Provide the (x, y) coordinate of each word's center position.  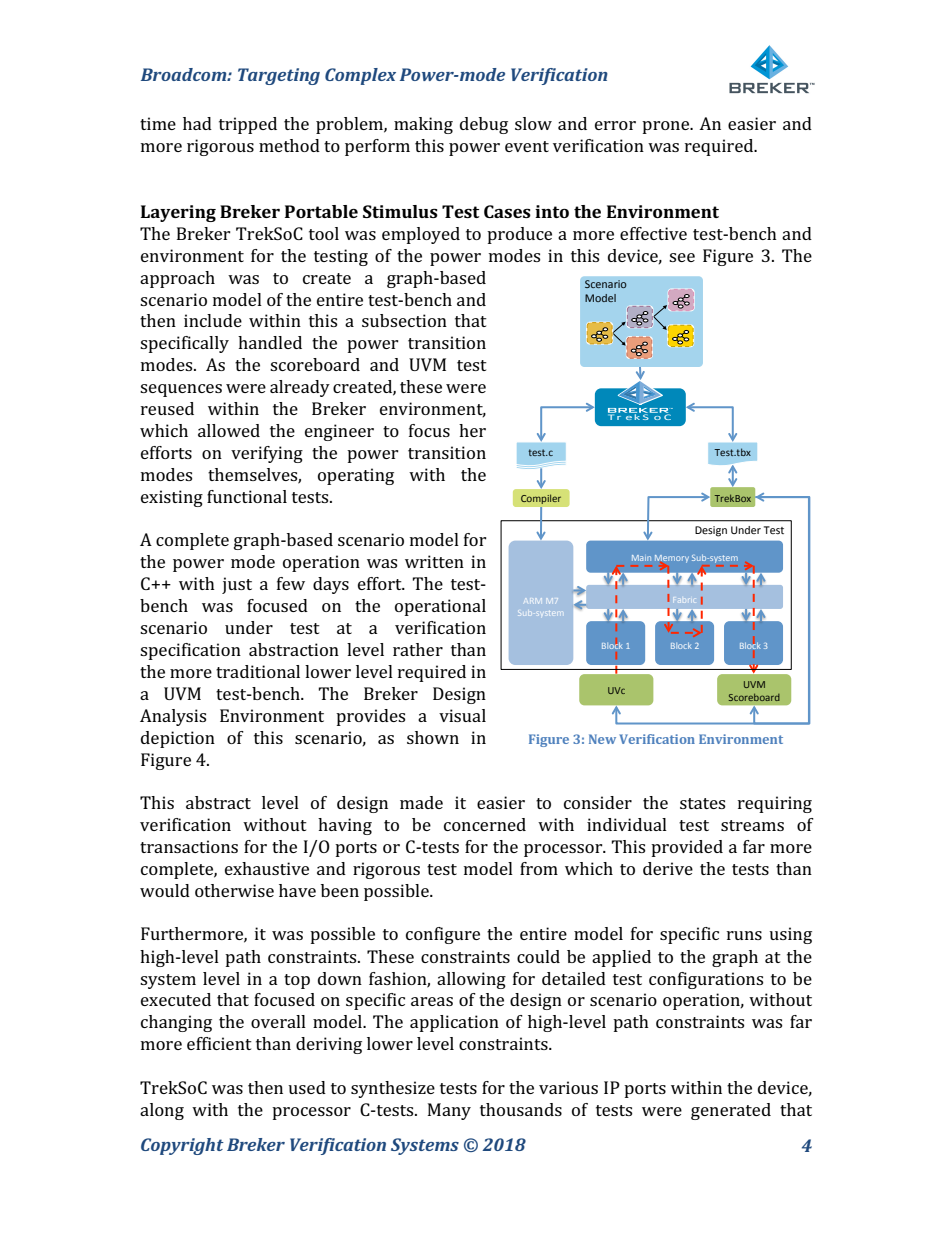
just (237, 585)
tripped (248, 125)
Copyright (182, 1146)
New (602, 739)
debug (484, 125)
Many (449, 1111)
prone (667, 127)
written (434, 561)
